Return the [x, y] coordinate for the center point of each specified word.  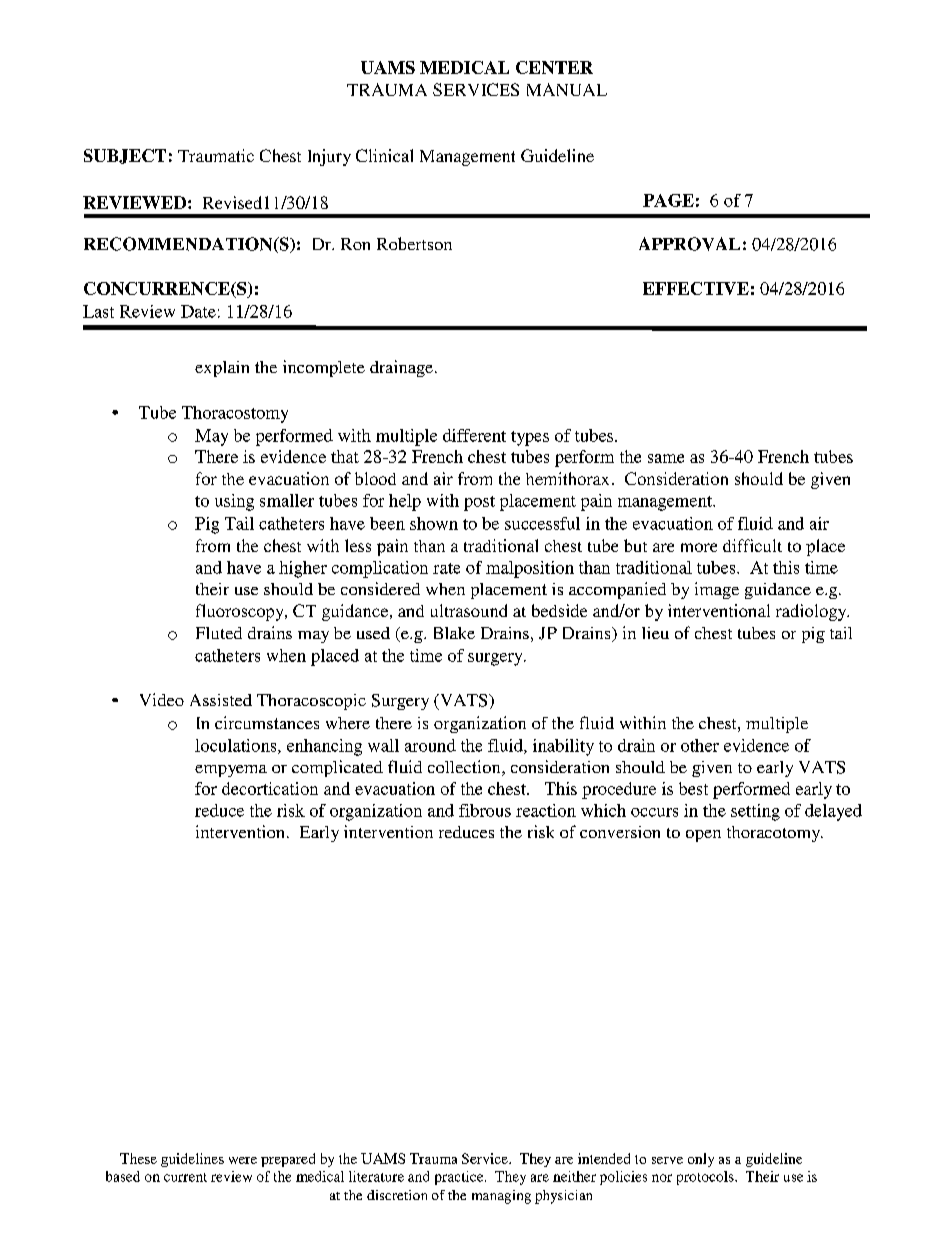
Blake [454, 633]
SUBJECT [125, 156]
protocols [706, 1178]
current [185, 1177]
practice [460, 1178]
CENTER [554, 67]
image [717, 590]
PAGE [668, 200]
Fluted [219, 633]
